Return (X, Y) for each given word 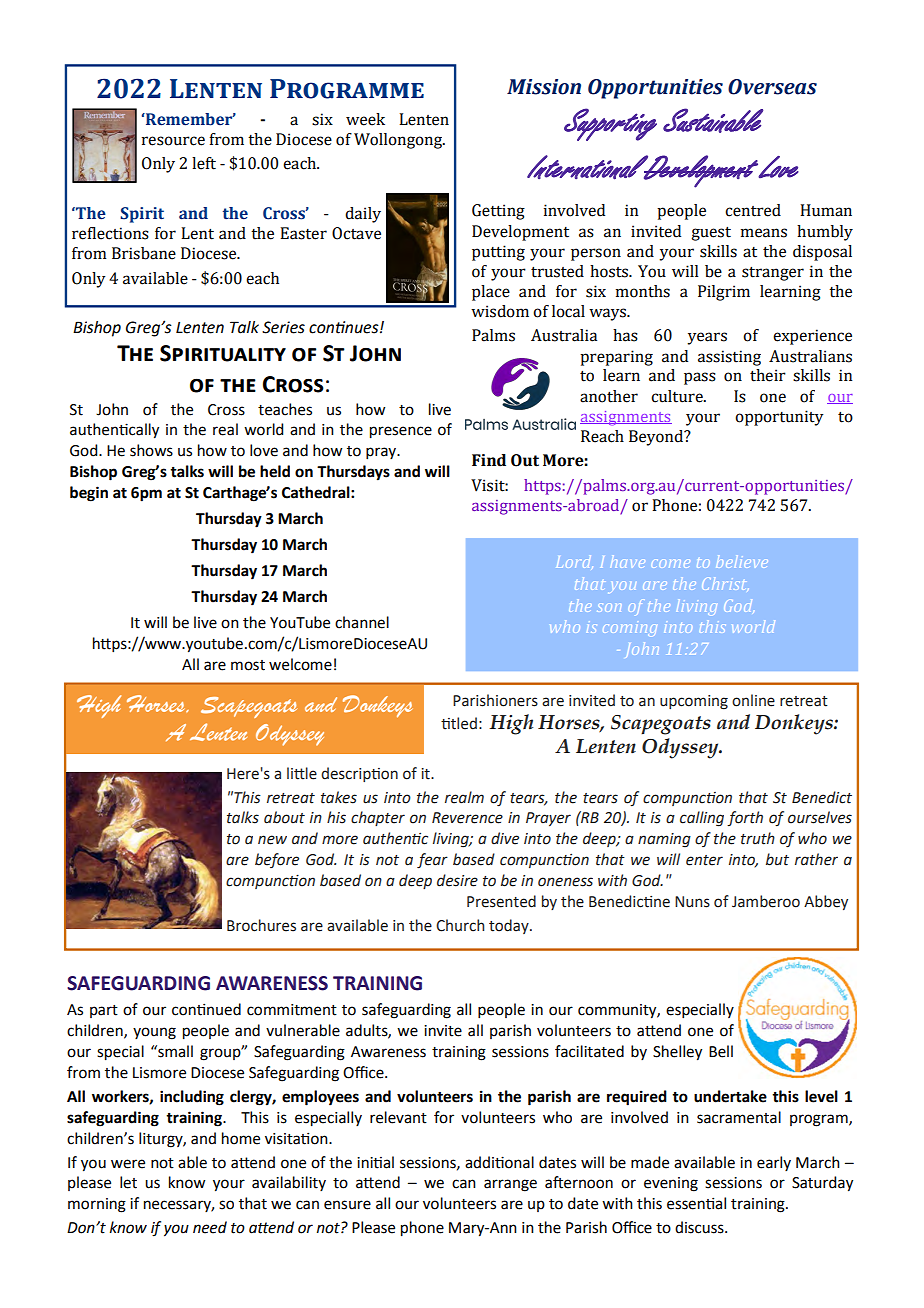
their (768, 375)
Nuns (692, 902)
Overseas (772, 87)
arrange (510, 1185)
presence (401, 432)
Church (460, 925)
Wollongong (399, 141)
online (753, 700)
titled (459, 723)
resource (173, 141)
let (128, 1182)
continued (206, 1009)
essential (696, 1203)
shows (151, 450)
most (248, 665)
